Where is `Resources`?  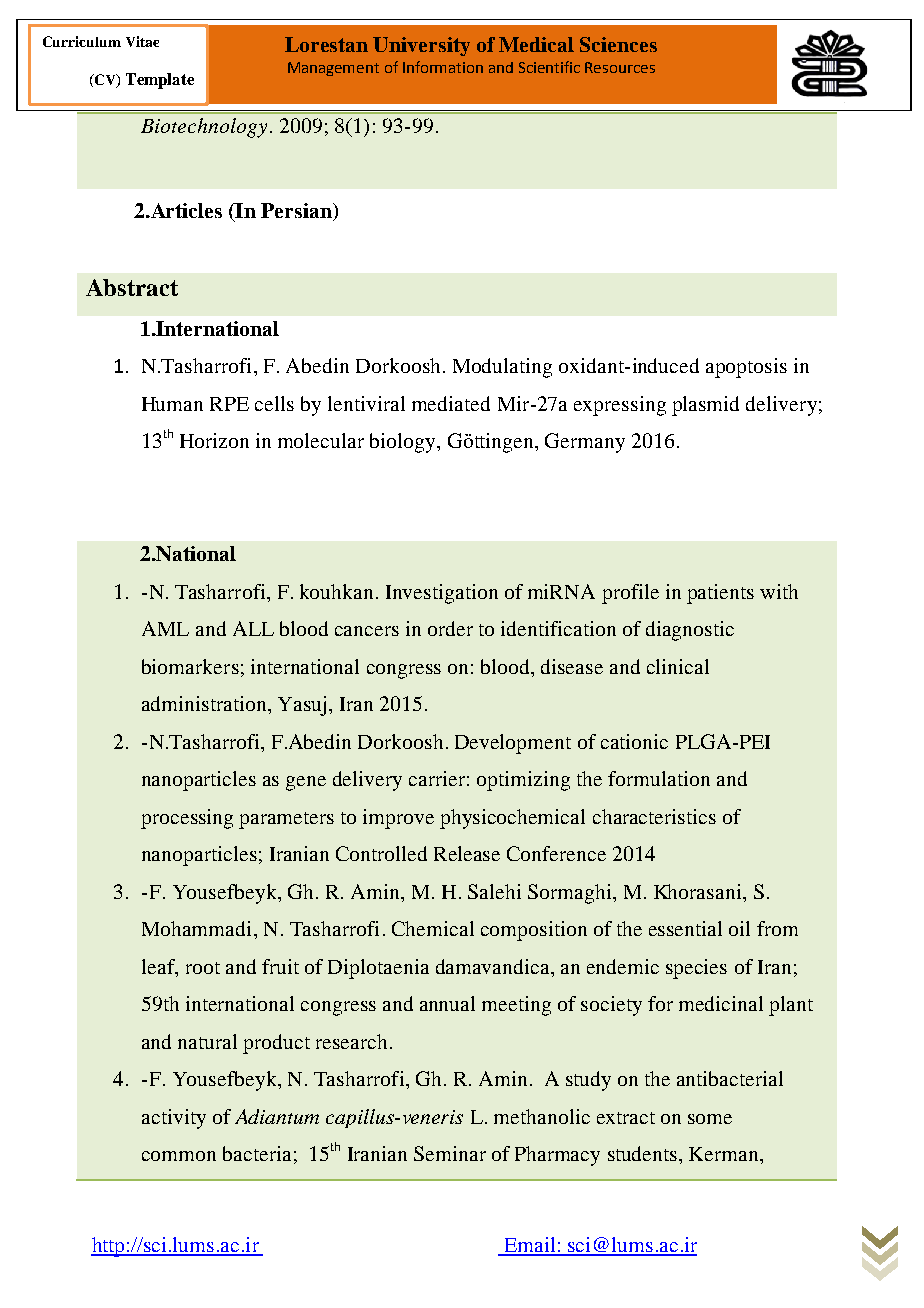 Resources is located at coordinates (620, 67).
